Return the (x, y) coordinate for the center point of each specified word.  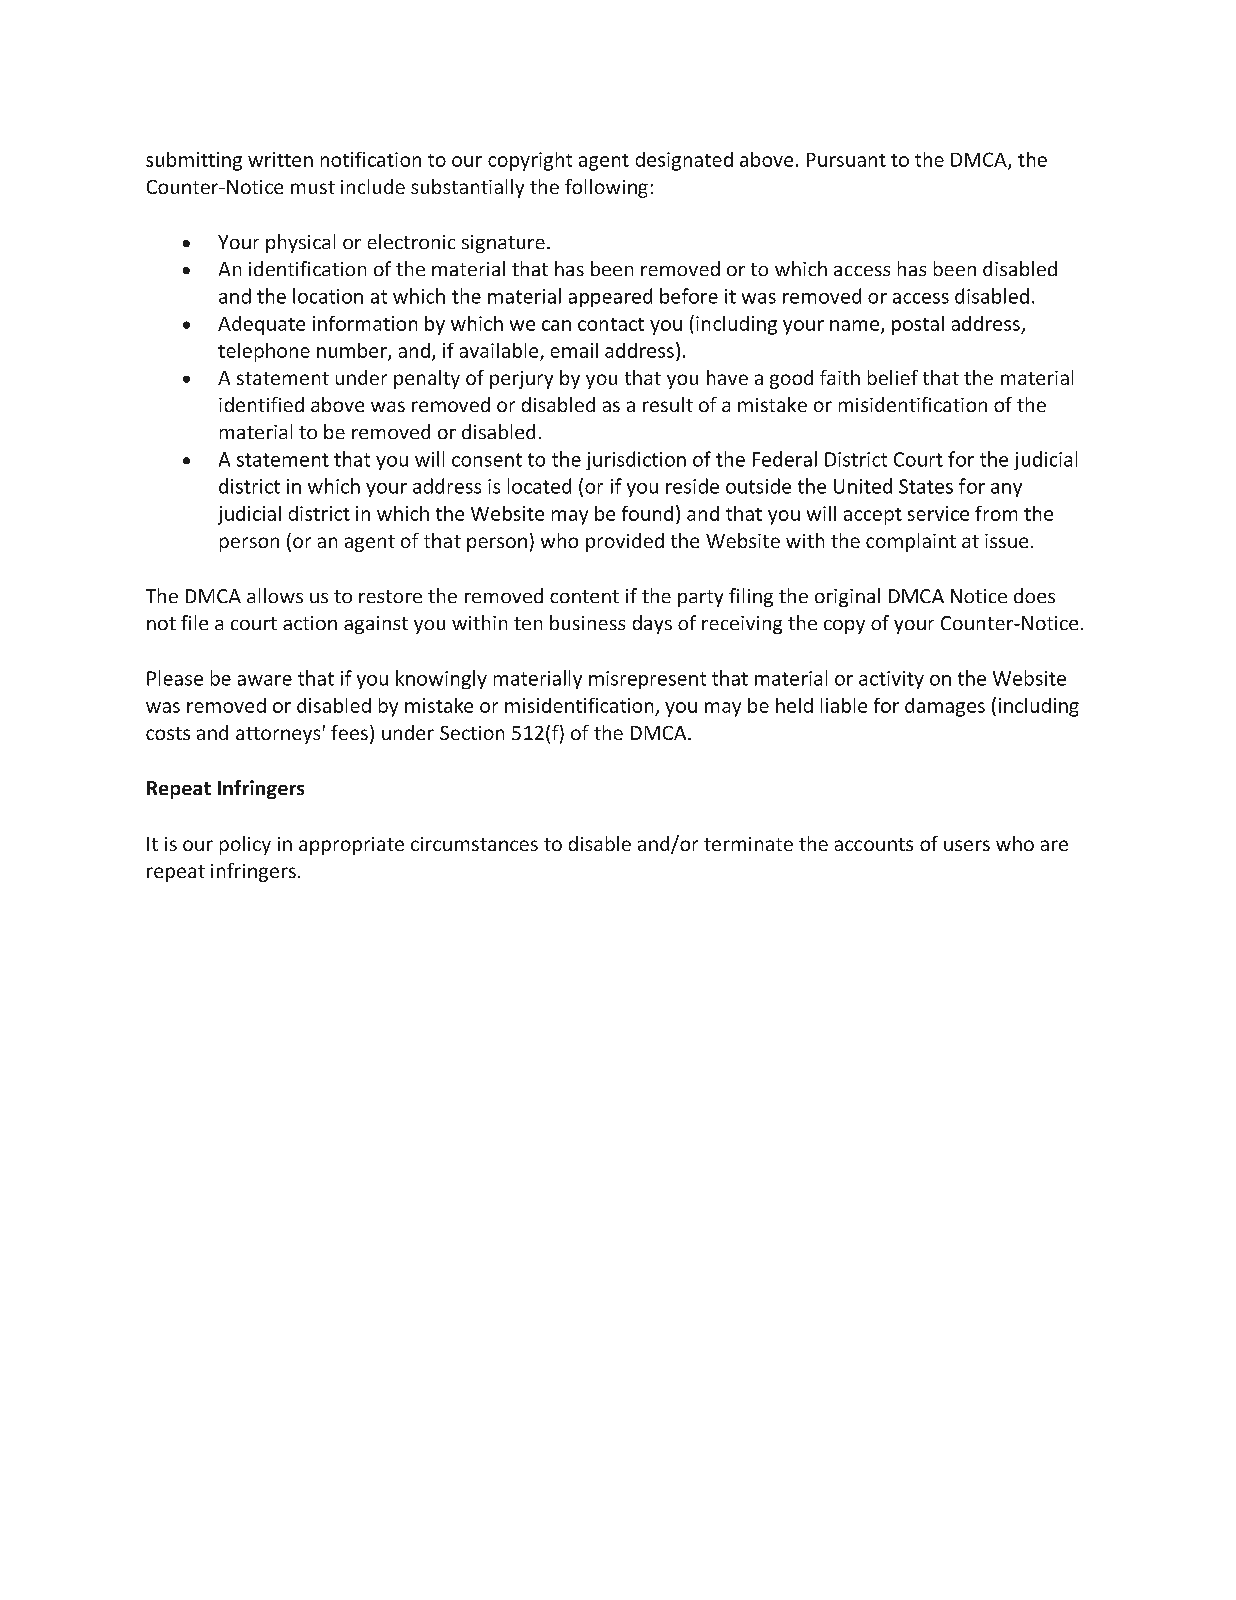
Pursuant (846, 160)
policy (245, 845)
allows (275, 595)
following (606, 188)
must (313, 187)
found (647, 513)
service (938, 513)
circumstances (474, 844)
